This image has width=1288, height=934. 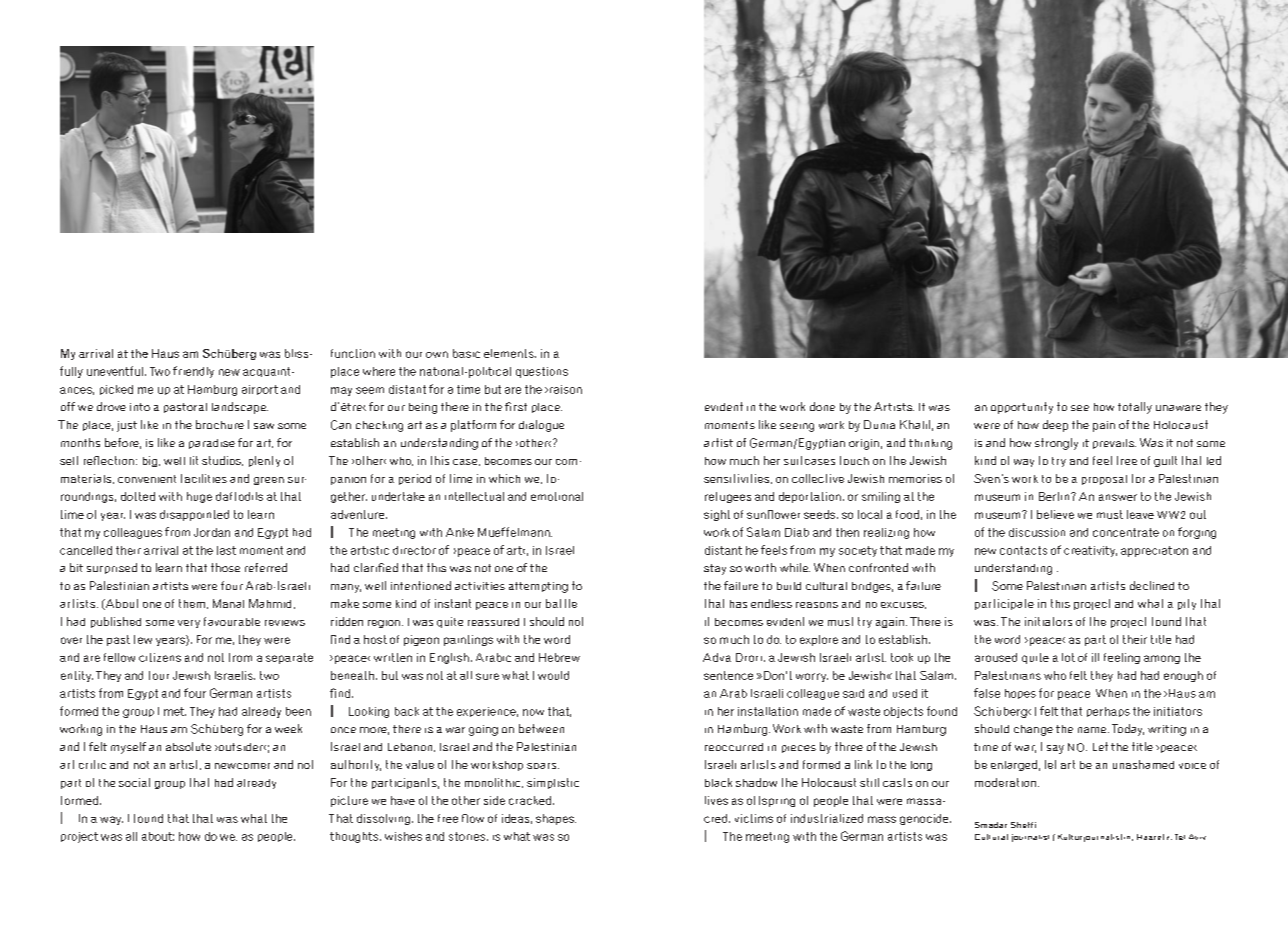 I want to click on absolute, so click(x=188, y=746).
